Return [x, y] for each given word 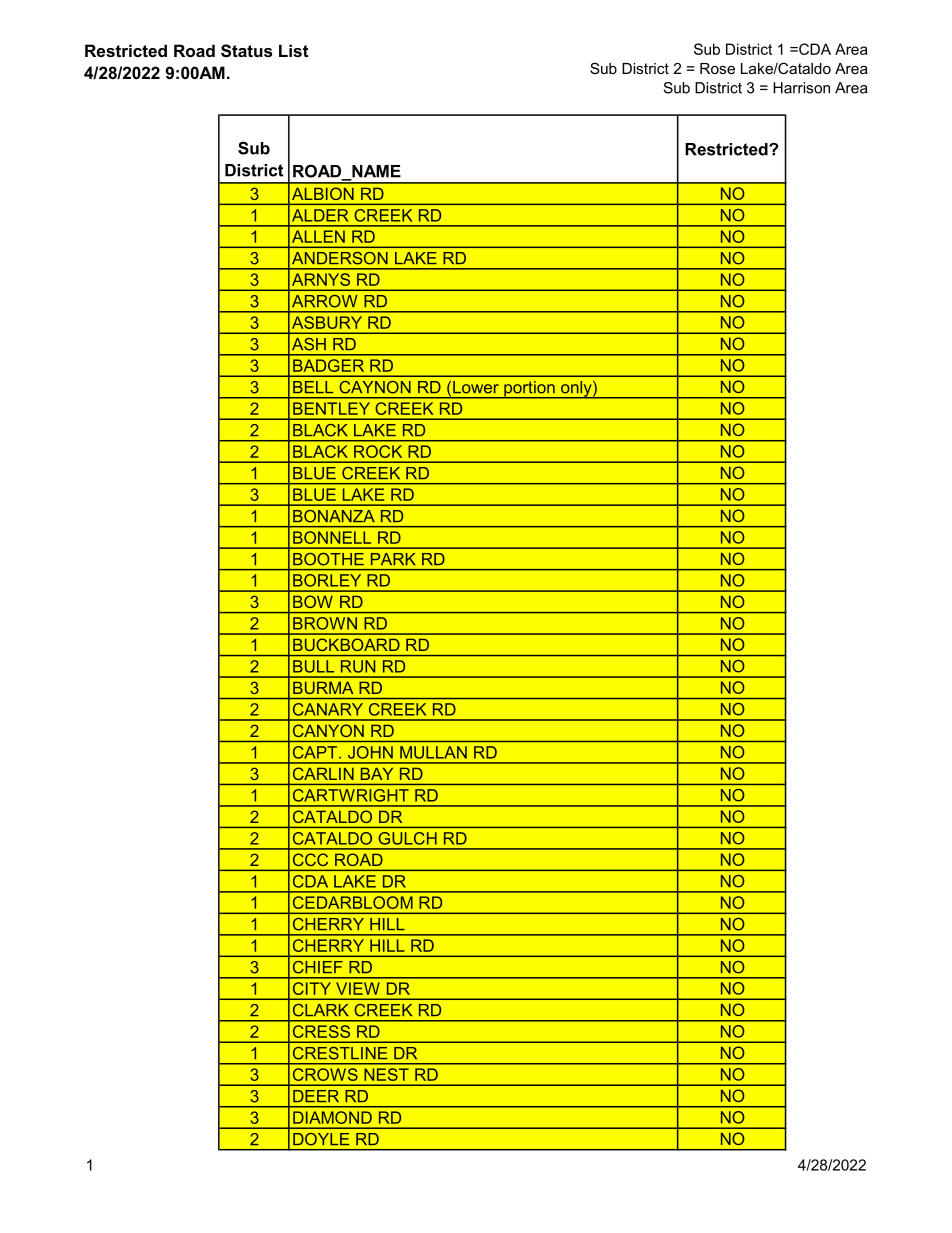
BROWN [325, 623]
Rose [717, 68]
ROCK [378, 451]
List [294, 50]
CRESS [321, 1031]
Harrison [801, 88]
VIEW [357, 988]
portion [529, 390]
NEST [387, 1074]
